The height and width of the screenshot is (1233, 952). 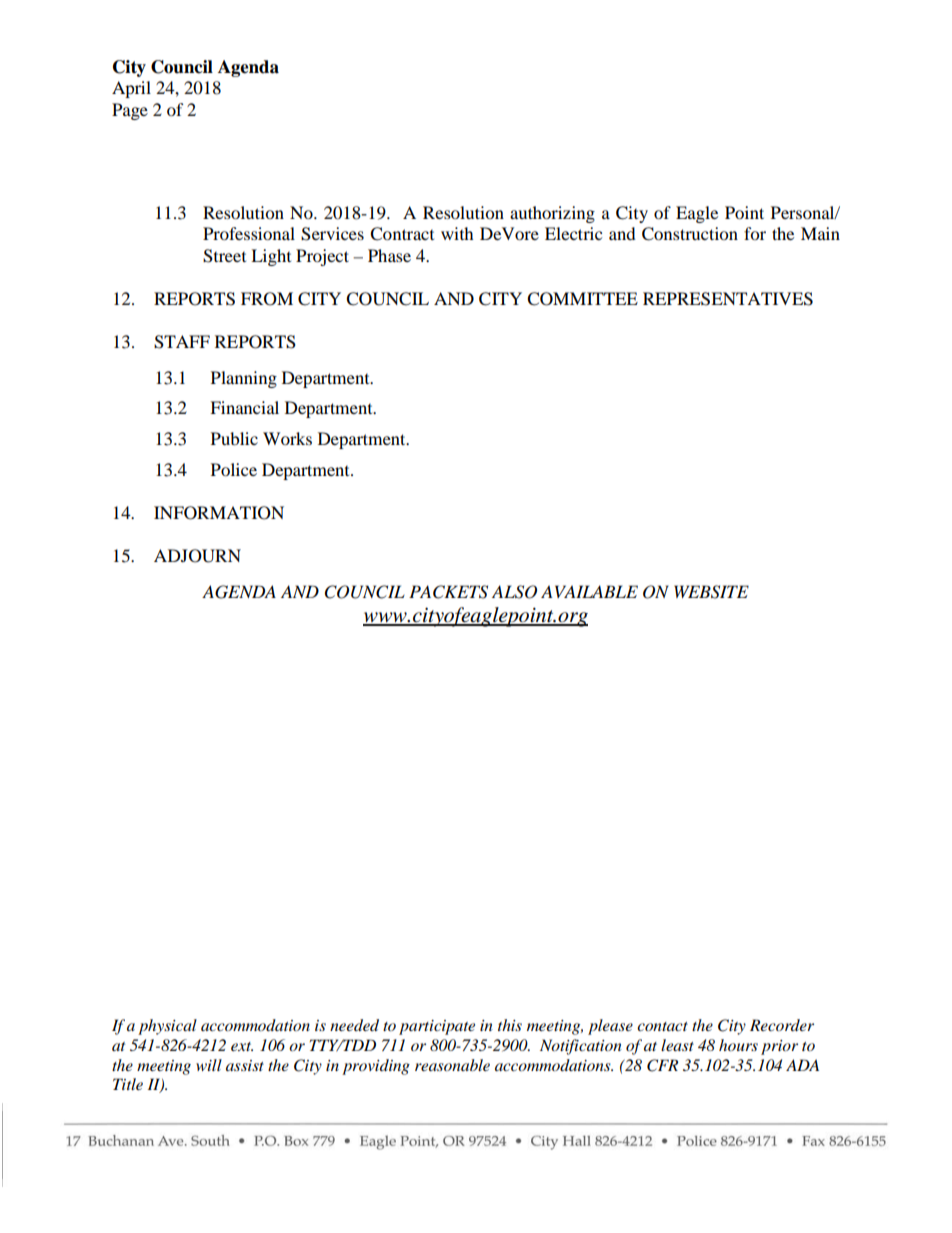 What do you see at coordinates (130, 111) in the screenshot?
I see `Page` at bounding box center [130, 111].
